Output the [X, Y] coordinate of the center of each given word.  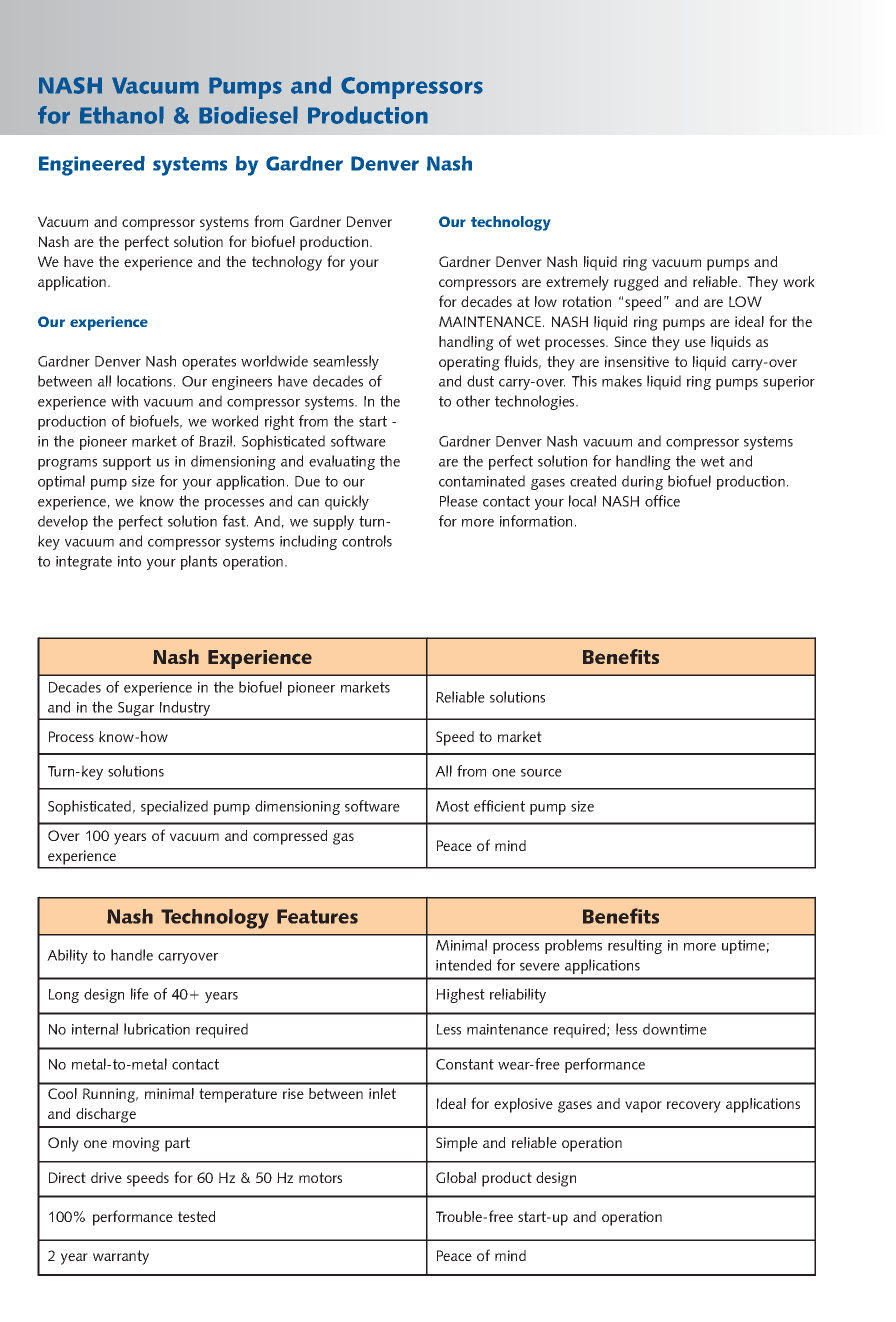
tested [196, 1216]
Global [456, 1177]
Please [459, 501]
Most [452, 806]
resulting [635, 946]
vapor [643, 1107]
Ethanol [122, 115]
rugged [636, 283]
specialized [174, 807]
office [662, 501]
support [127, 463]
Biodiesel [248, 115]
